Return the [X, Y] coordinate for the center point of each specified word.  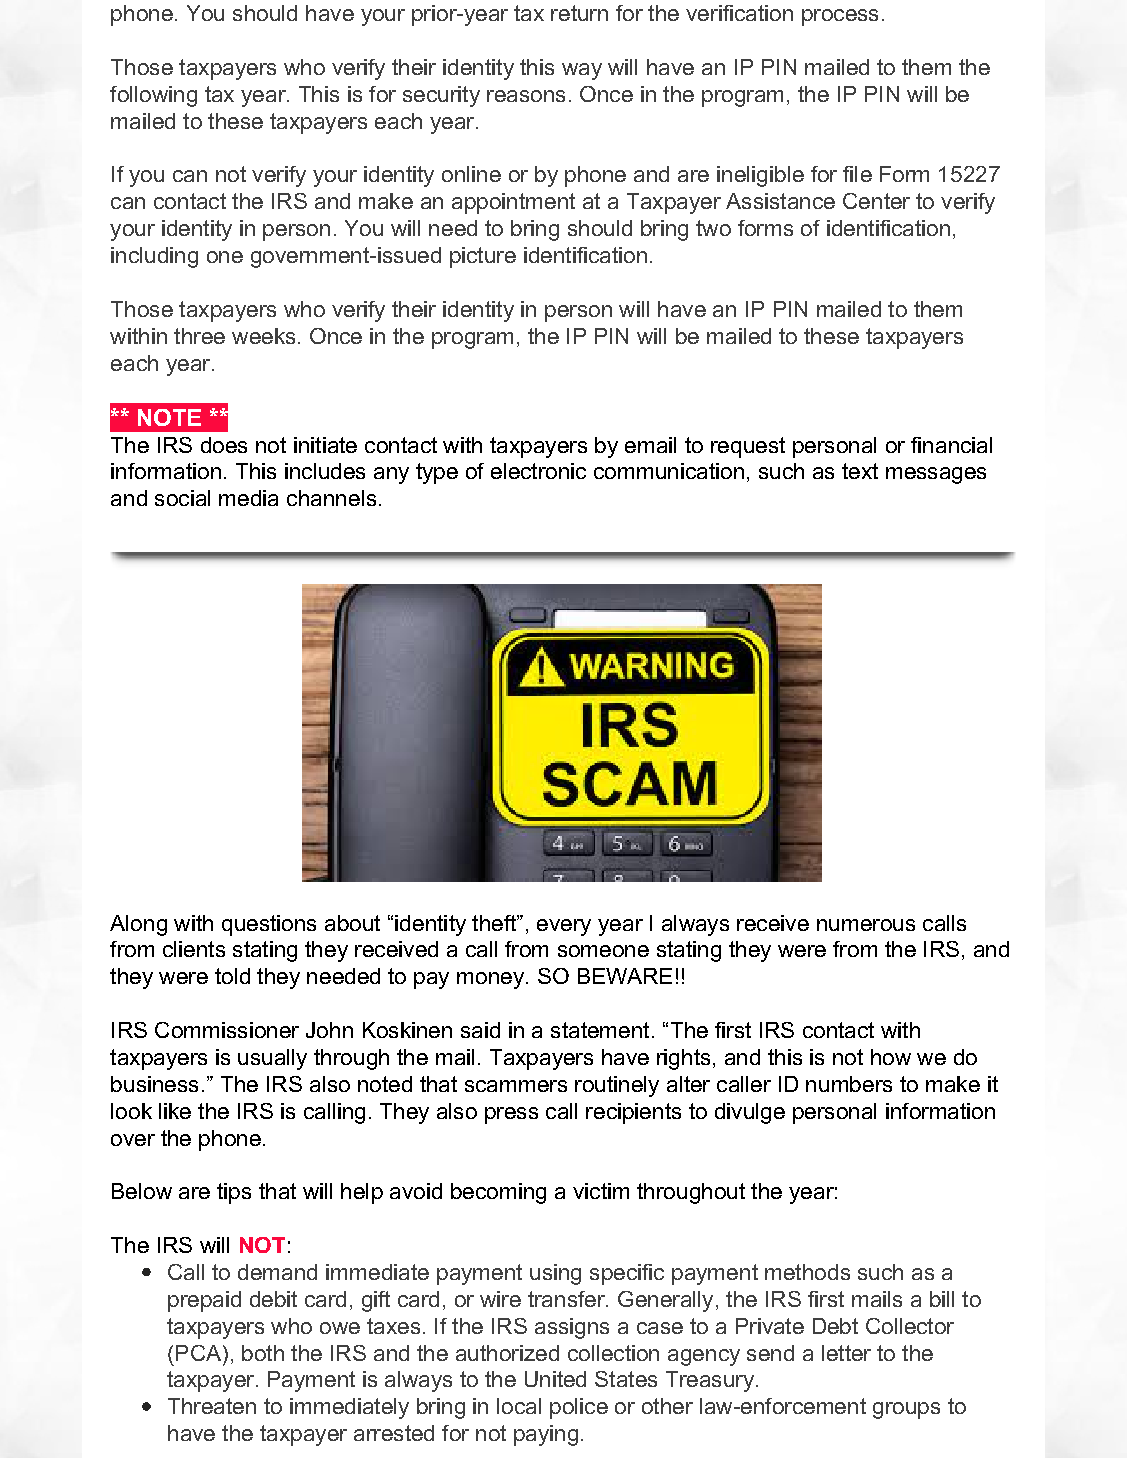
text [860, 471]
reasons [526, 96]
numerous [866, 925]
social [182, 498]
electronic [538, 471]
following [153, 96]
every [564, 927]
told [232, 976]
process [840, 17]
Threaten [212, 1406]
